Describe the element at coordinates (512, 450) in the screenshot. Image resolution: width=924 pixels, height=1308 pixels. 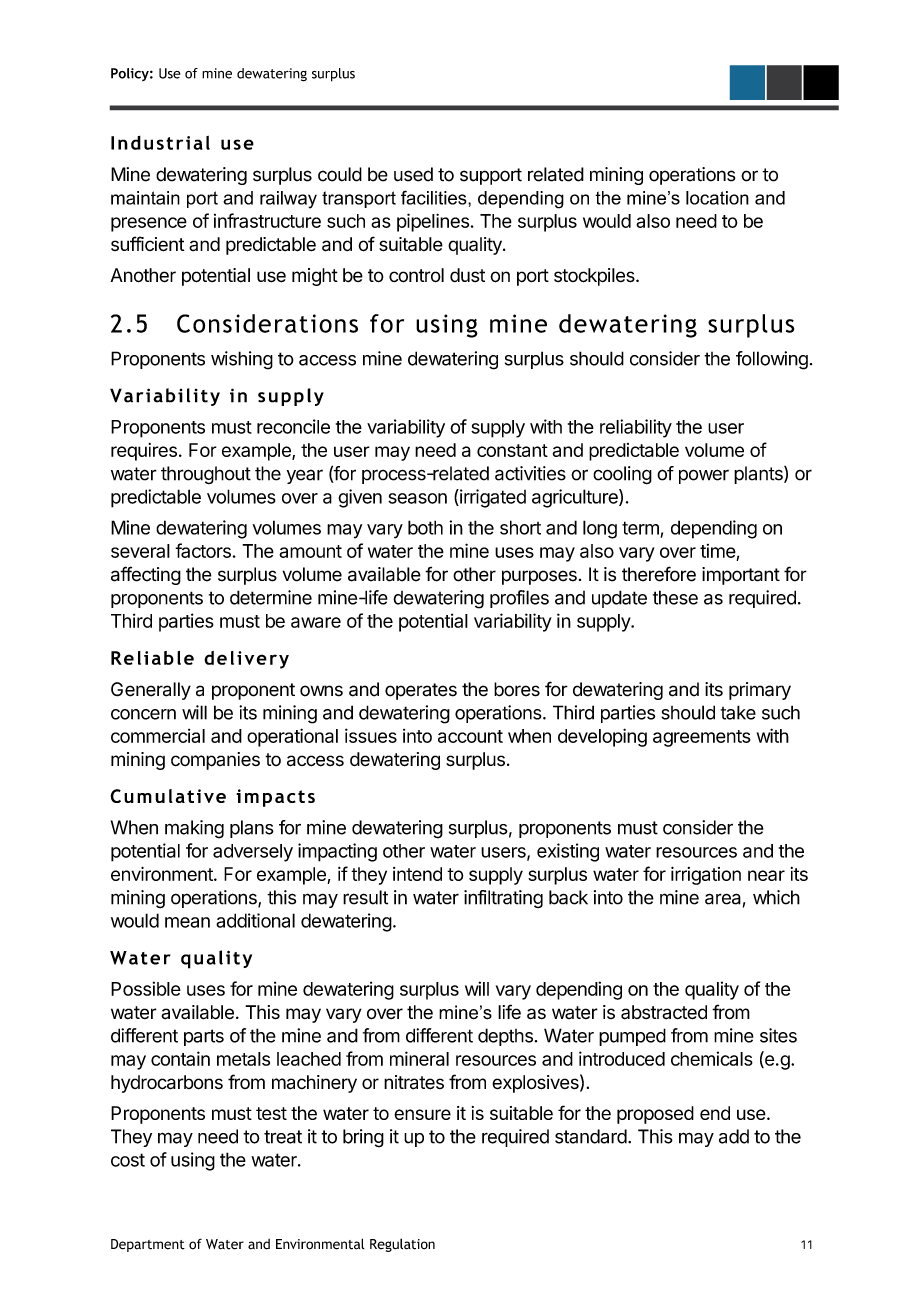
I see `constant` at that location.
